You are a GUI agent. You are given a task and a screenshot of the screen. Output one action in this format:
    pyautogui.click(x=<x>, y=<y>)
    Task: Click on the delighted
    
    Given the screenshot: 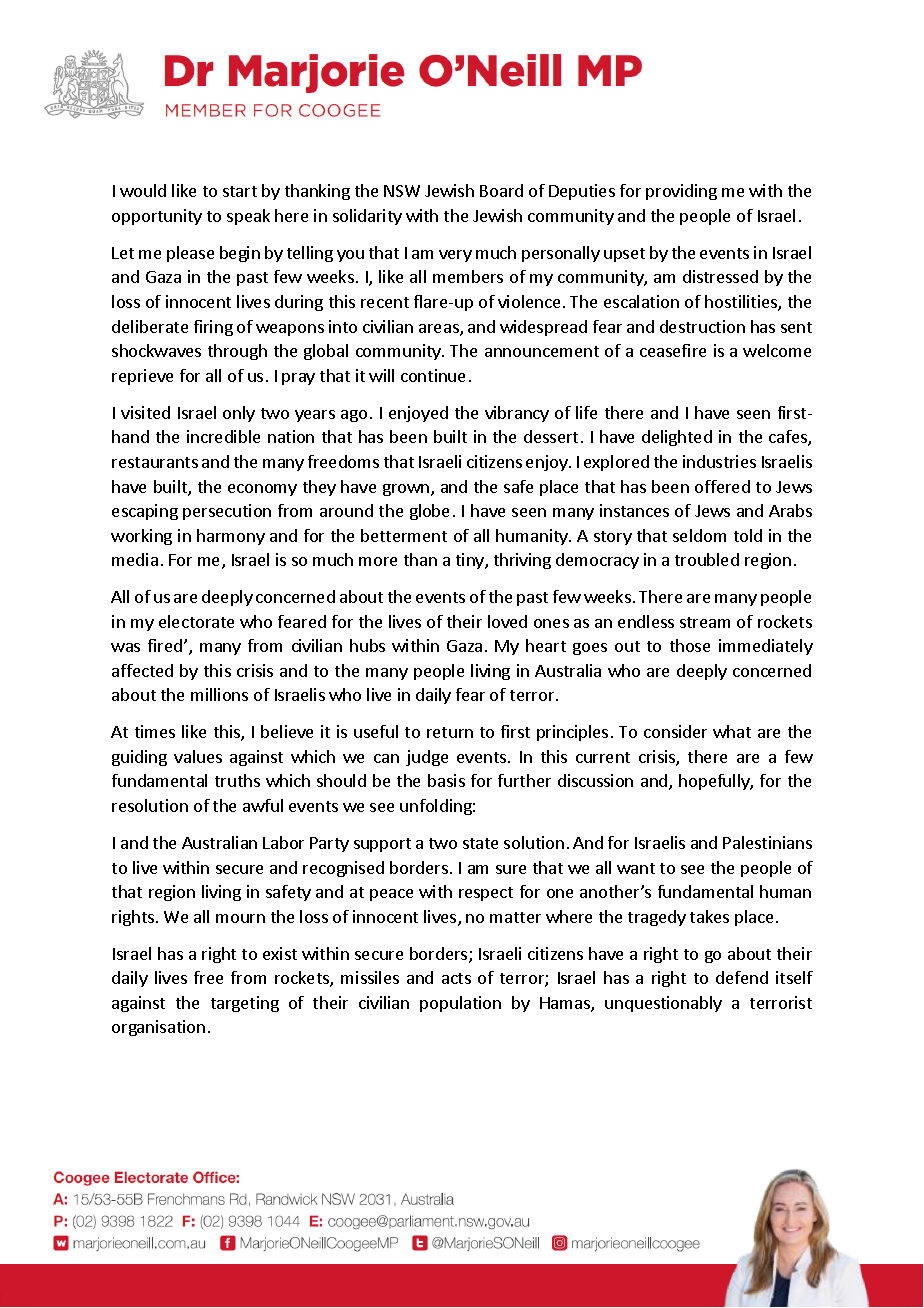 What is the action you would take?
    pyautogui.click(x=677, y=438)
